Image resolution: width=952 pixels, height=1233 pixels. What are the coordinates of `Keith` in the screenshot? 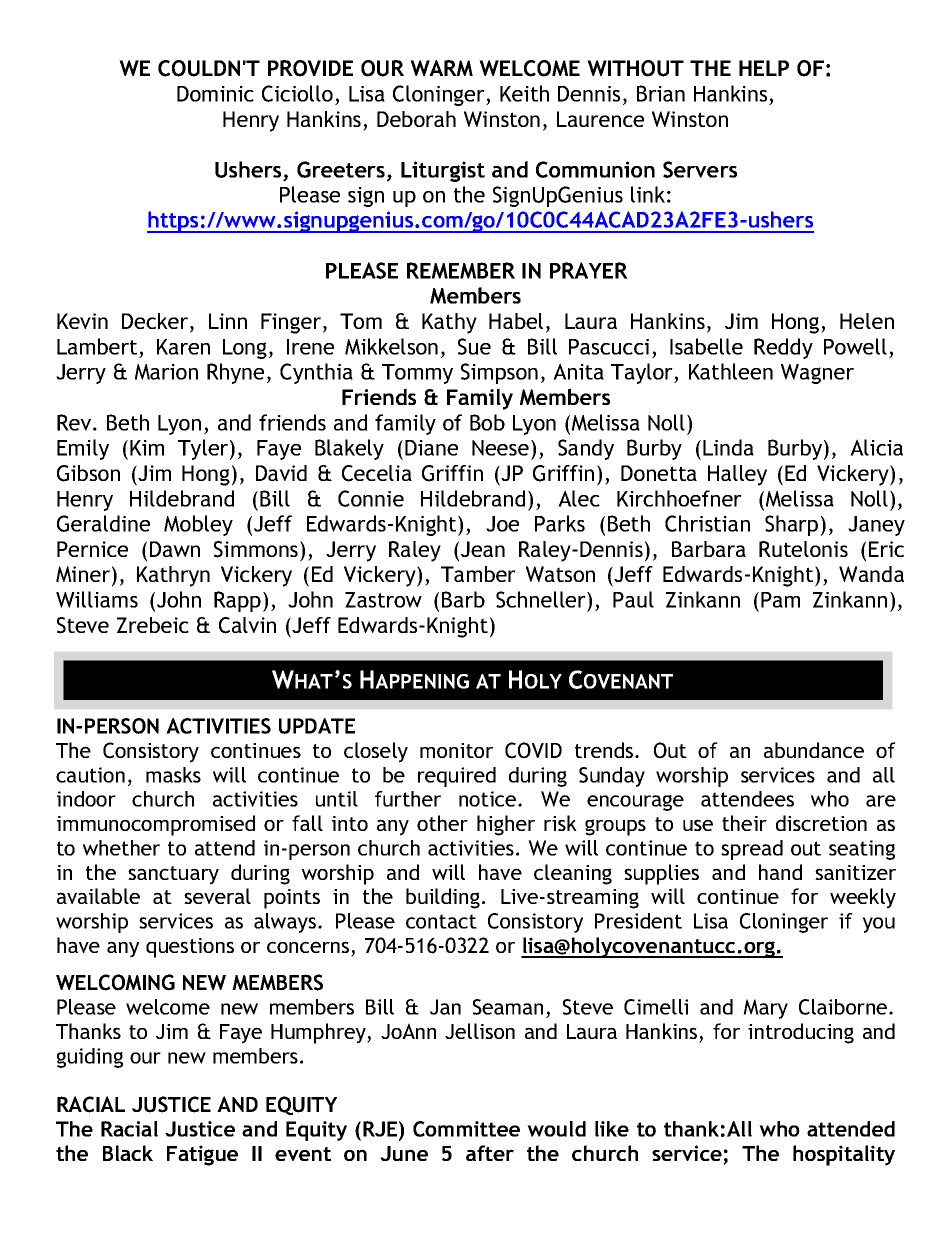 It's located at (524, 93).
